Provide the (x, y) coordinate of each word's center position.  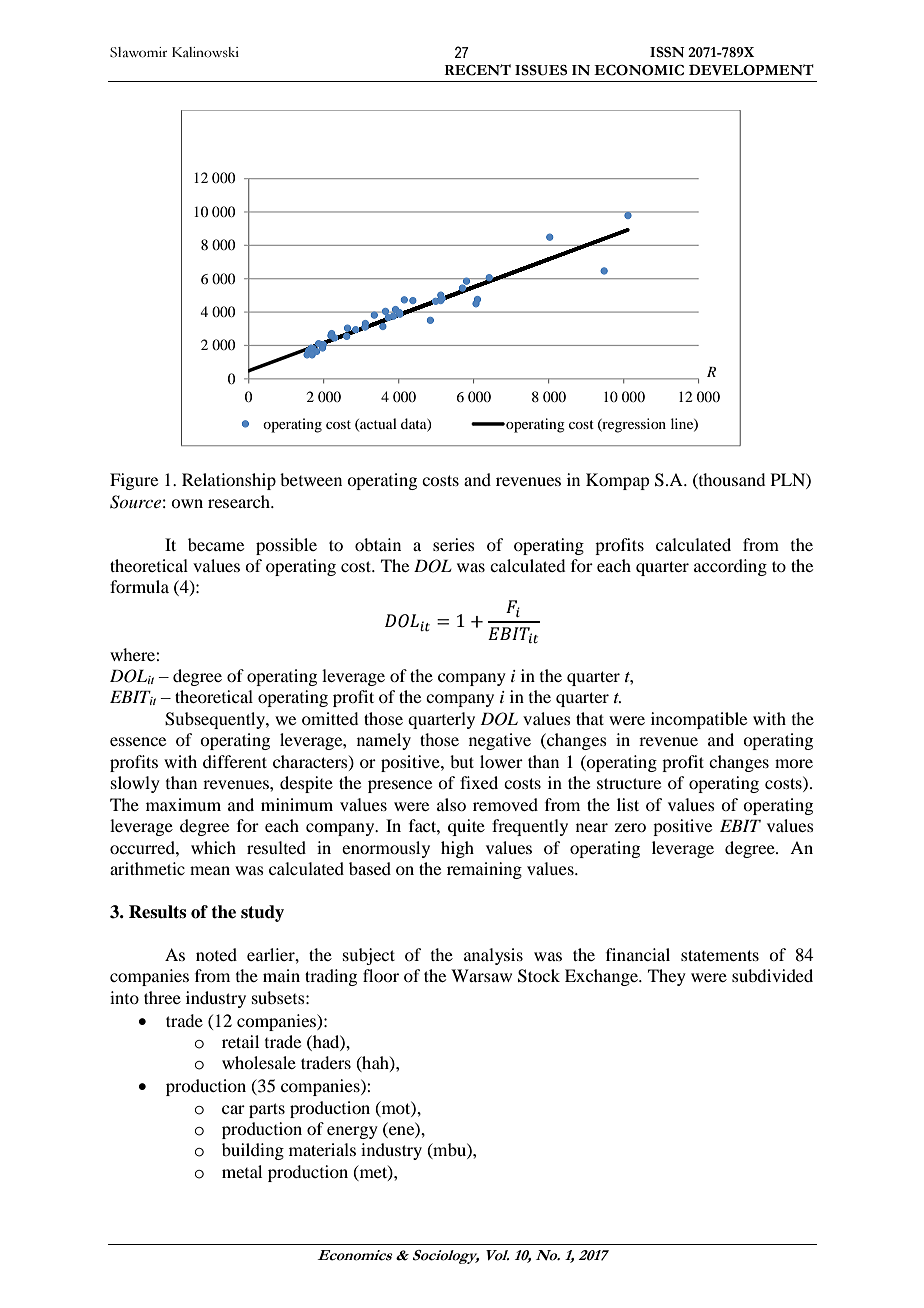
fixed (479, 782)
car (233, 1109)
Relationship (229, 481)
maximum (183, 804)
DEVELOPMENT (751, 70)
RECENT (478, 70)
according (730, 567)
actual (377, 424)
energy (352, 1132)
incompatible (699, 720)
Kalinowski (205, 52)
